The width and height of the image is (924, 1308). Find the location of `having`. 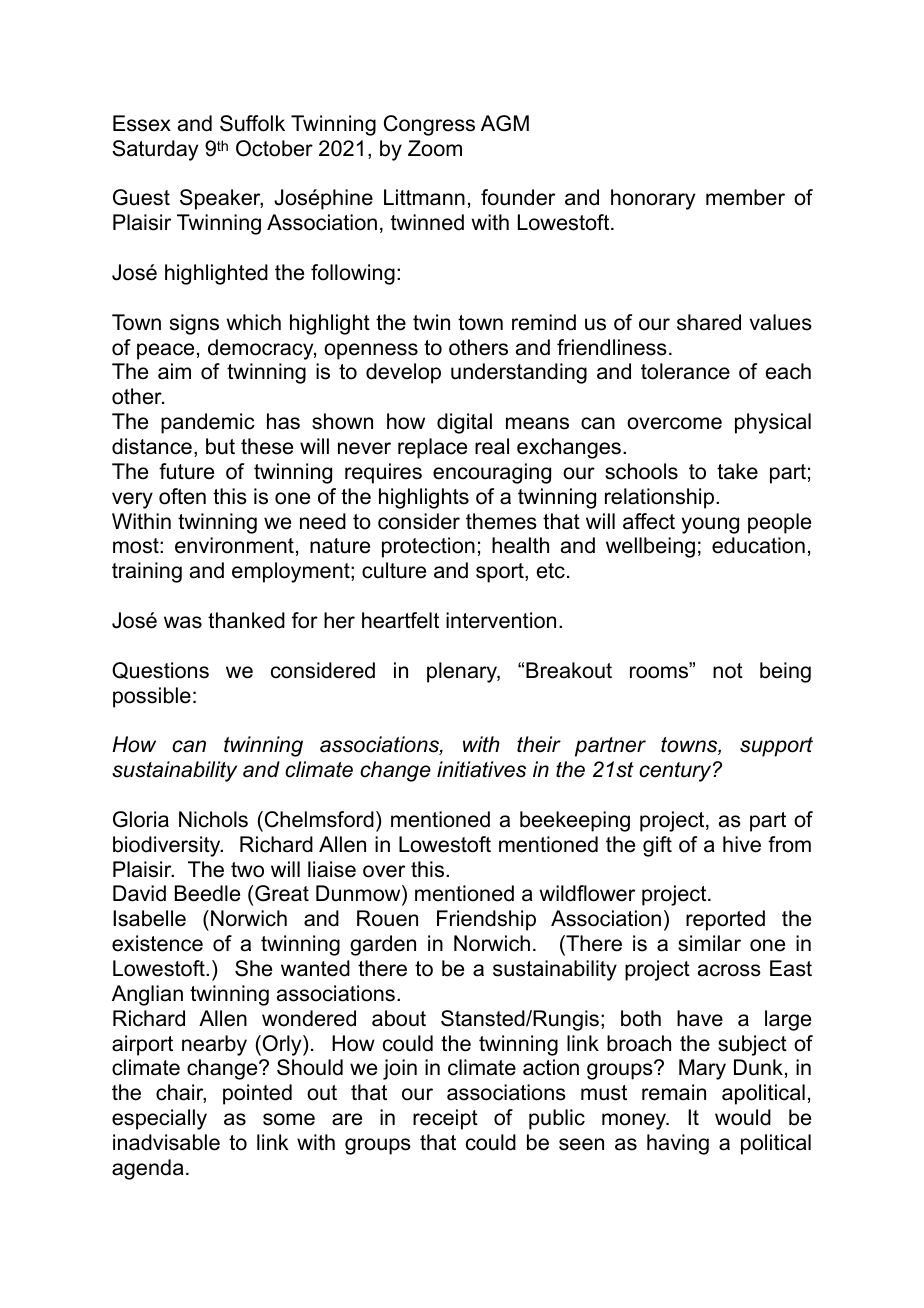

having is located at coordinates (678, 1144).
